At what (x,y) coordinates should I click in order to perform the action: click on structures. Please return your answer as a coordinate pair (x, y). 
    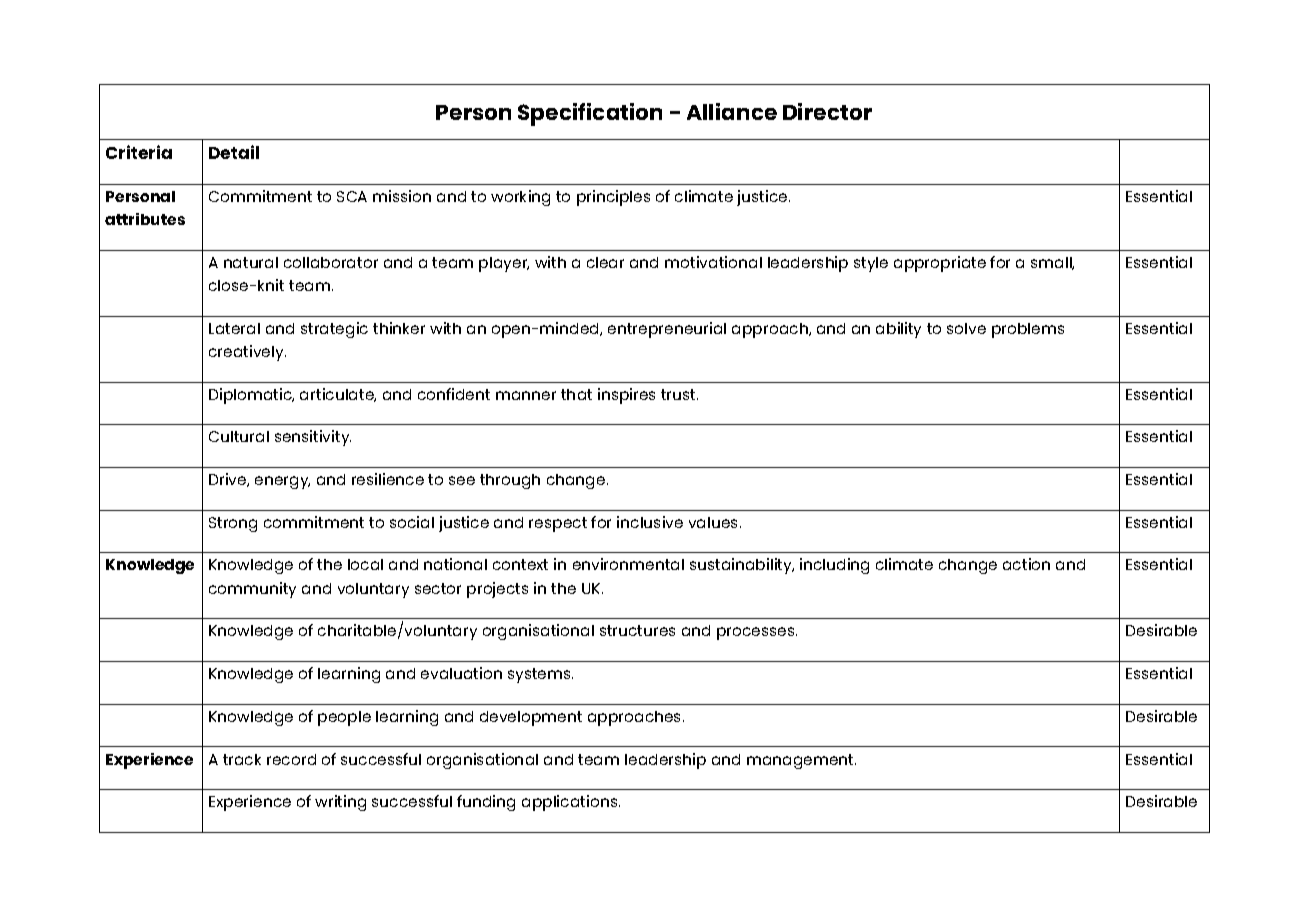
    Looking at the image, I should click on (637, 630).
